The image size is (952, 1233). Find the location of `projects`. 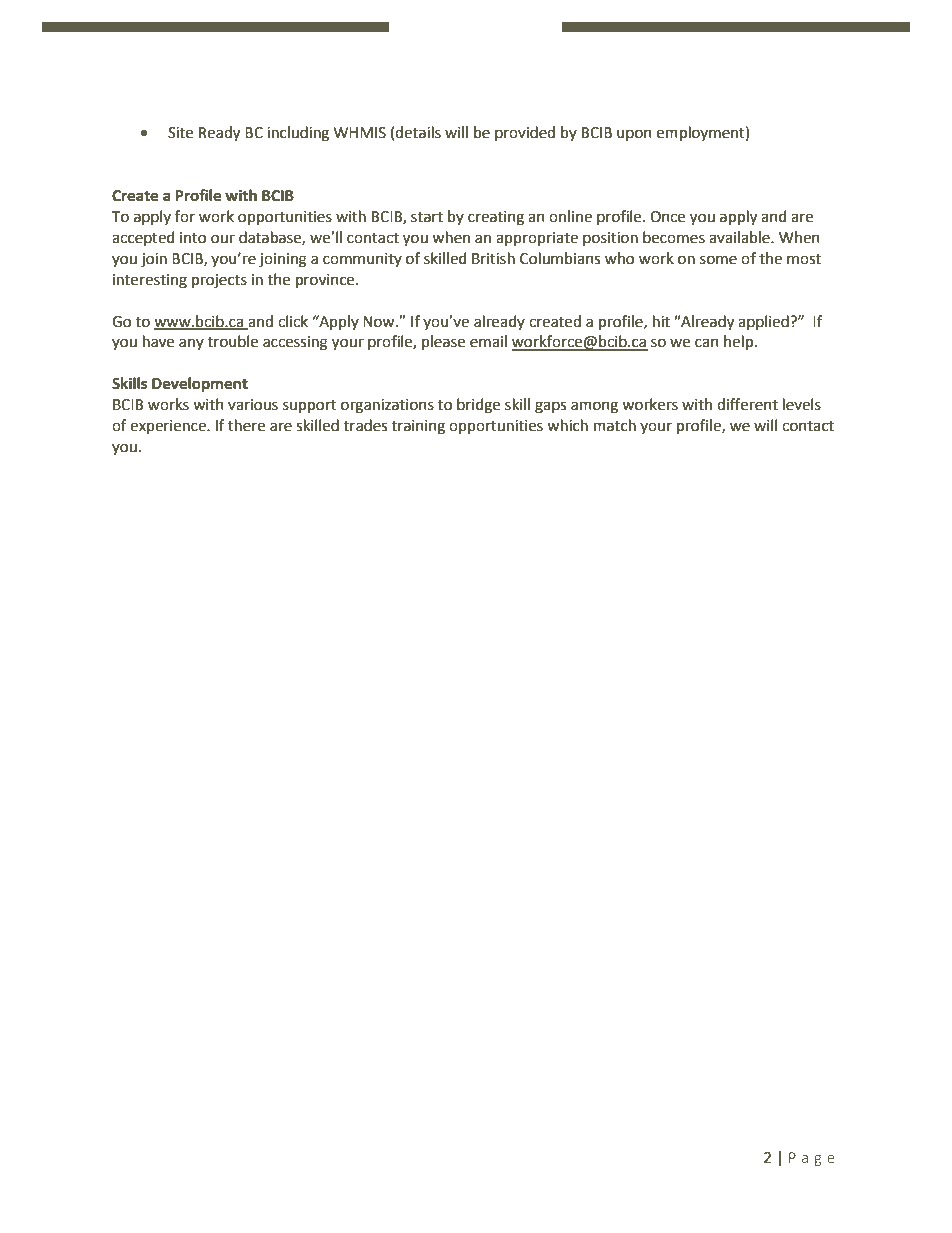

projects is located at coordinates (219, 281).
